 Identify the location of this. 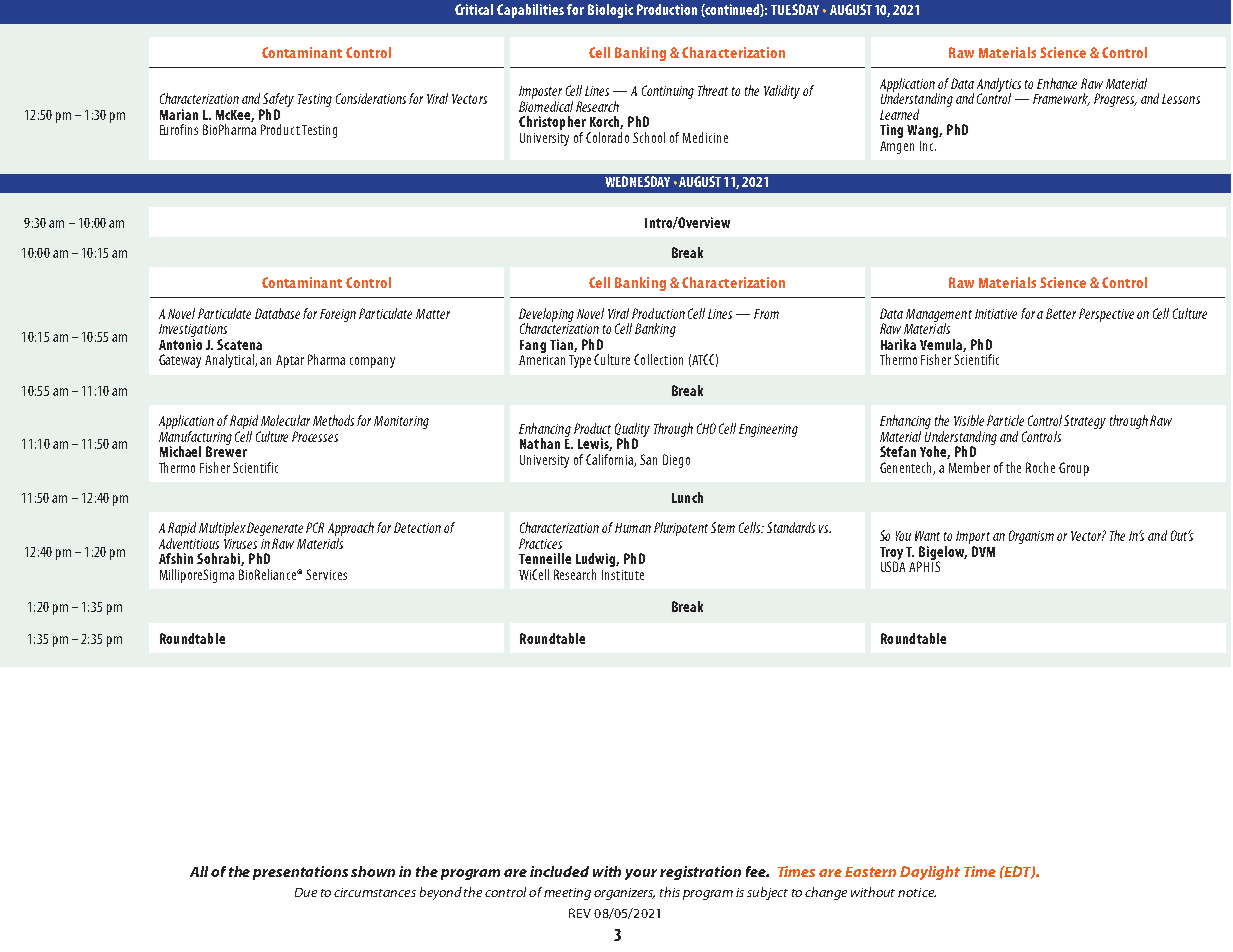
(670, 892).
